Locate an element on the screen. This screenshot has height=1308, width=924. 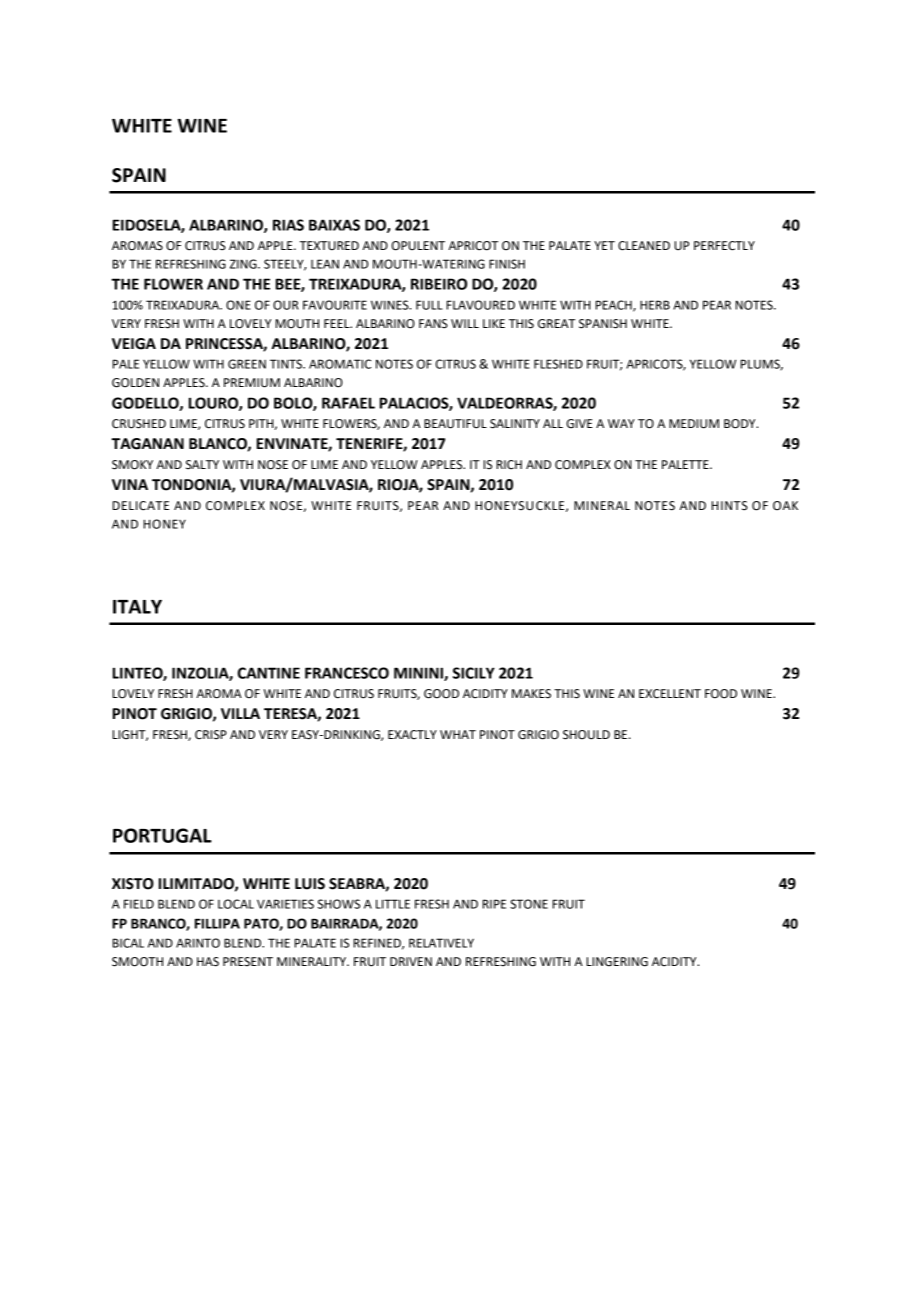
RIBEIRO is located at coordinates (439, 284).
